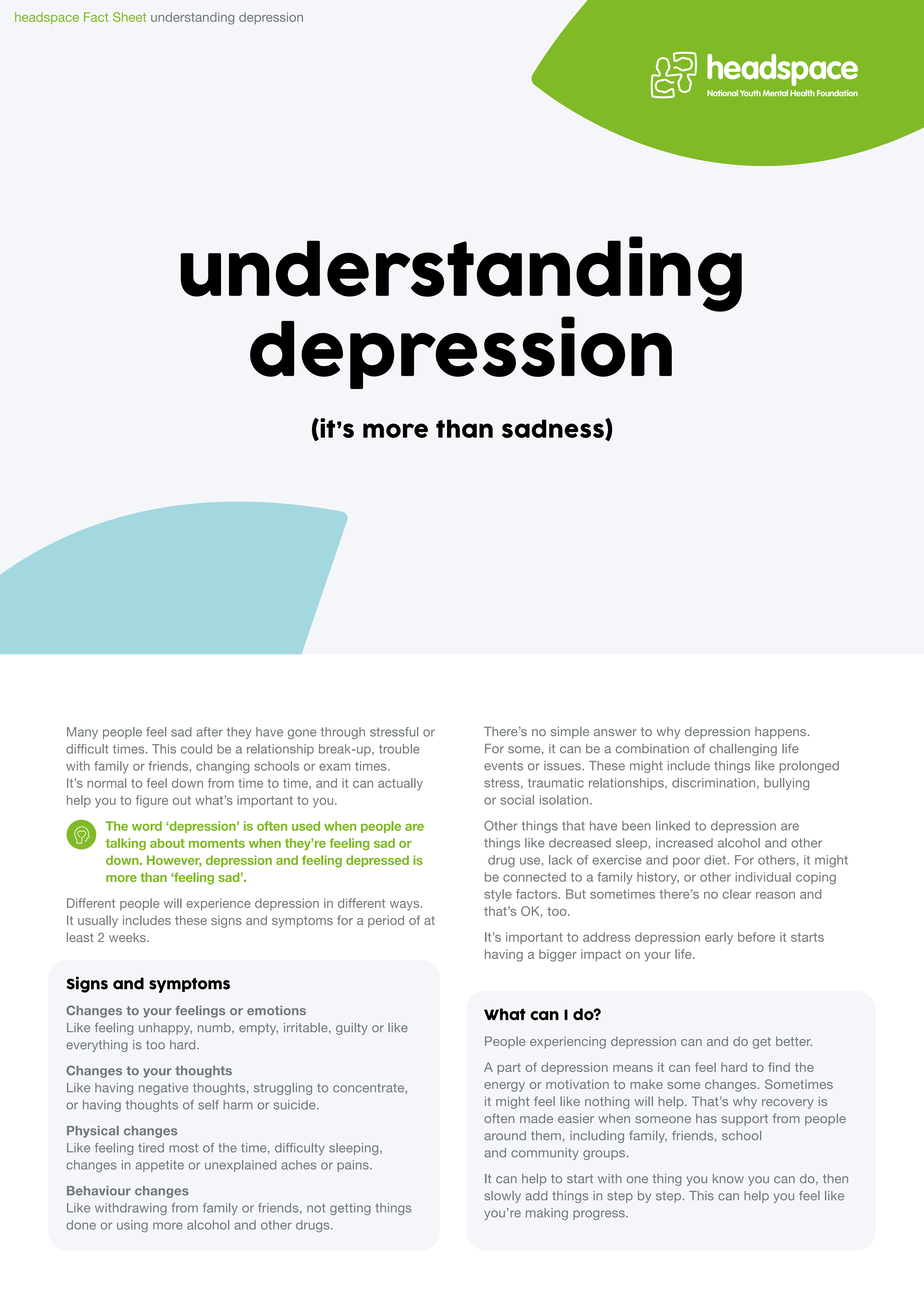 Image resolution: width=924 pixels, height=1308 pixels. I want to click on through, so click(343, 733).
